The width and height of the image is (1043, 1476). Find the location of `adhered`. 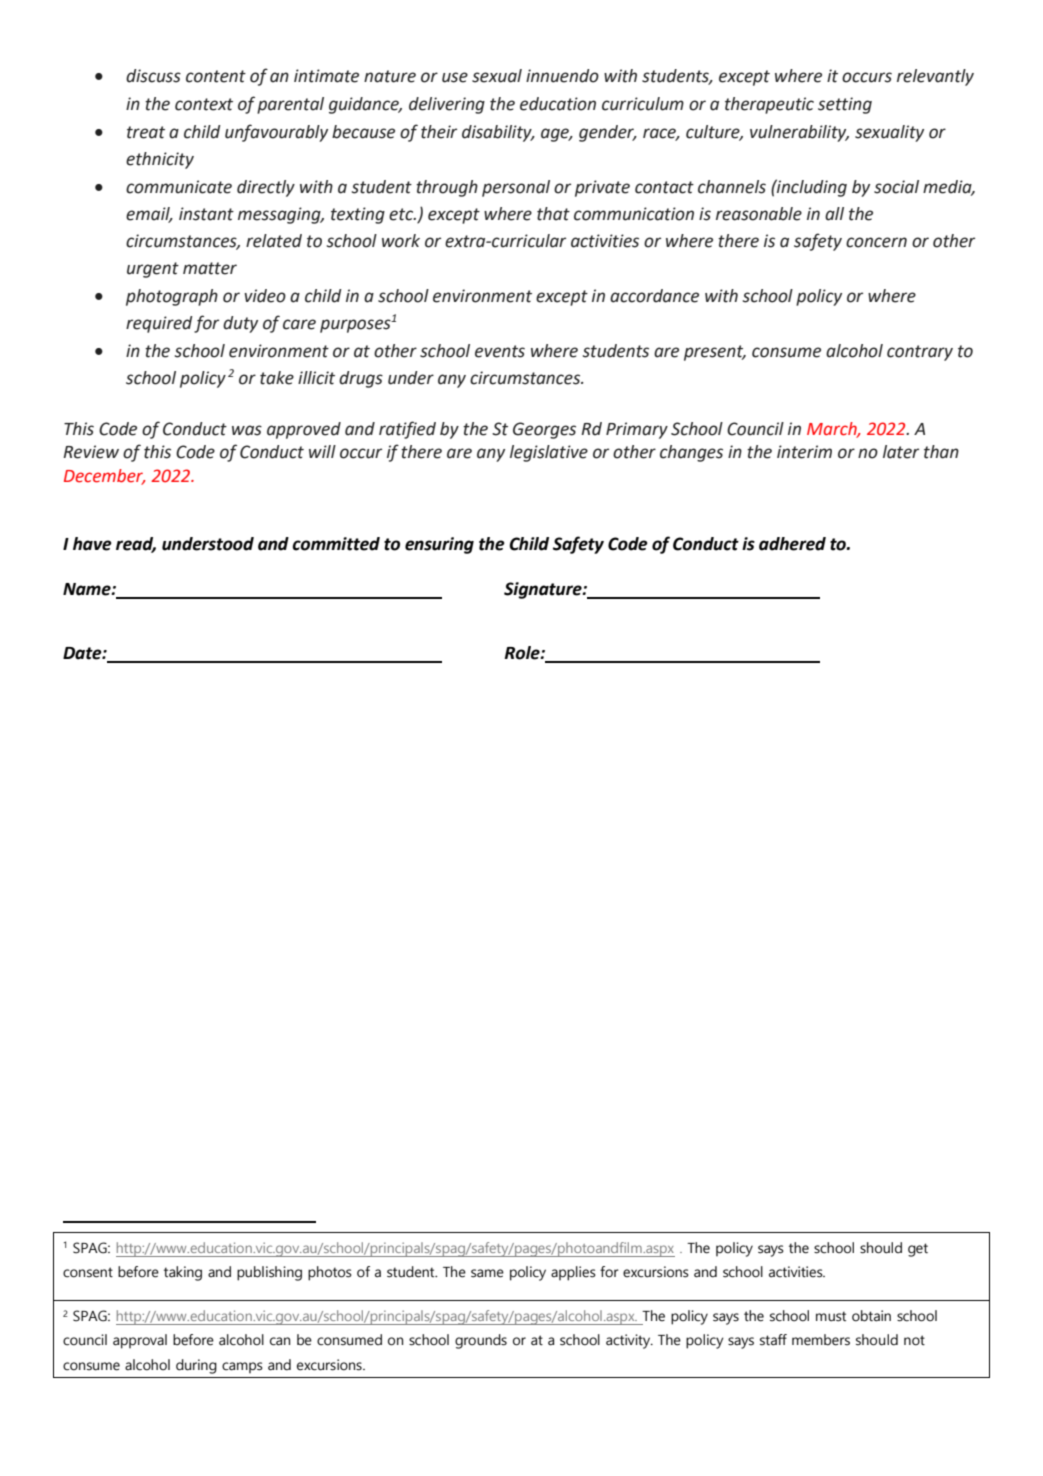

adhered is located at coordinates (792, 544).
